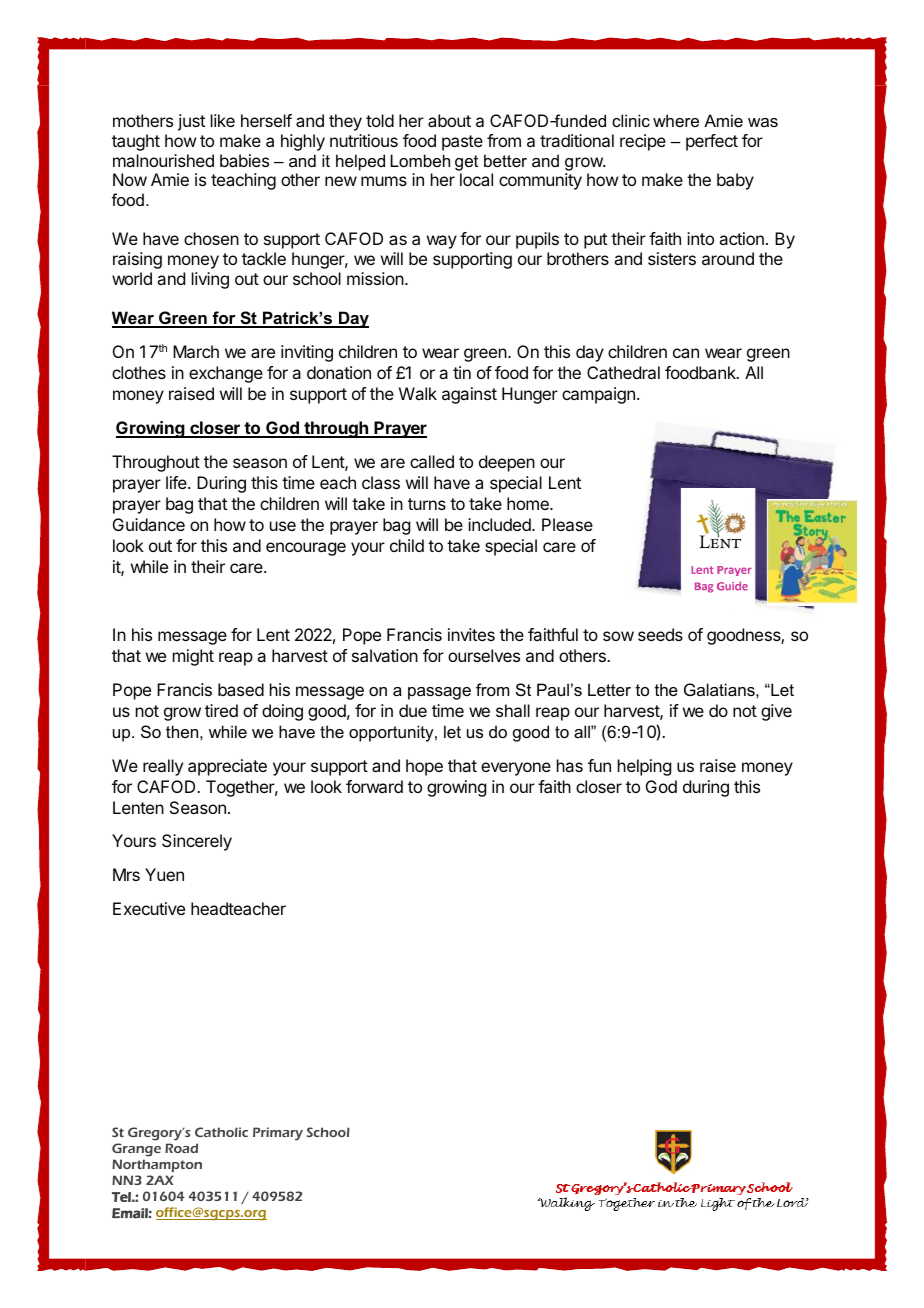 The height and width of the screenshot is (1308, 924). What do you see at coordinates (432, 461) in the screenshot?
I see `called` at bounding box center [432, 461].
